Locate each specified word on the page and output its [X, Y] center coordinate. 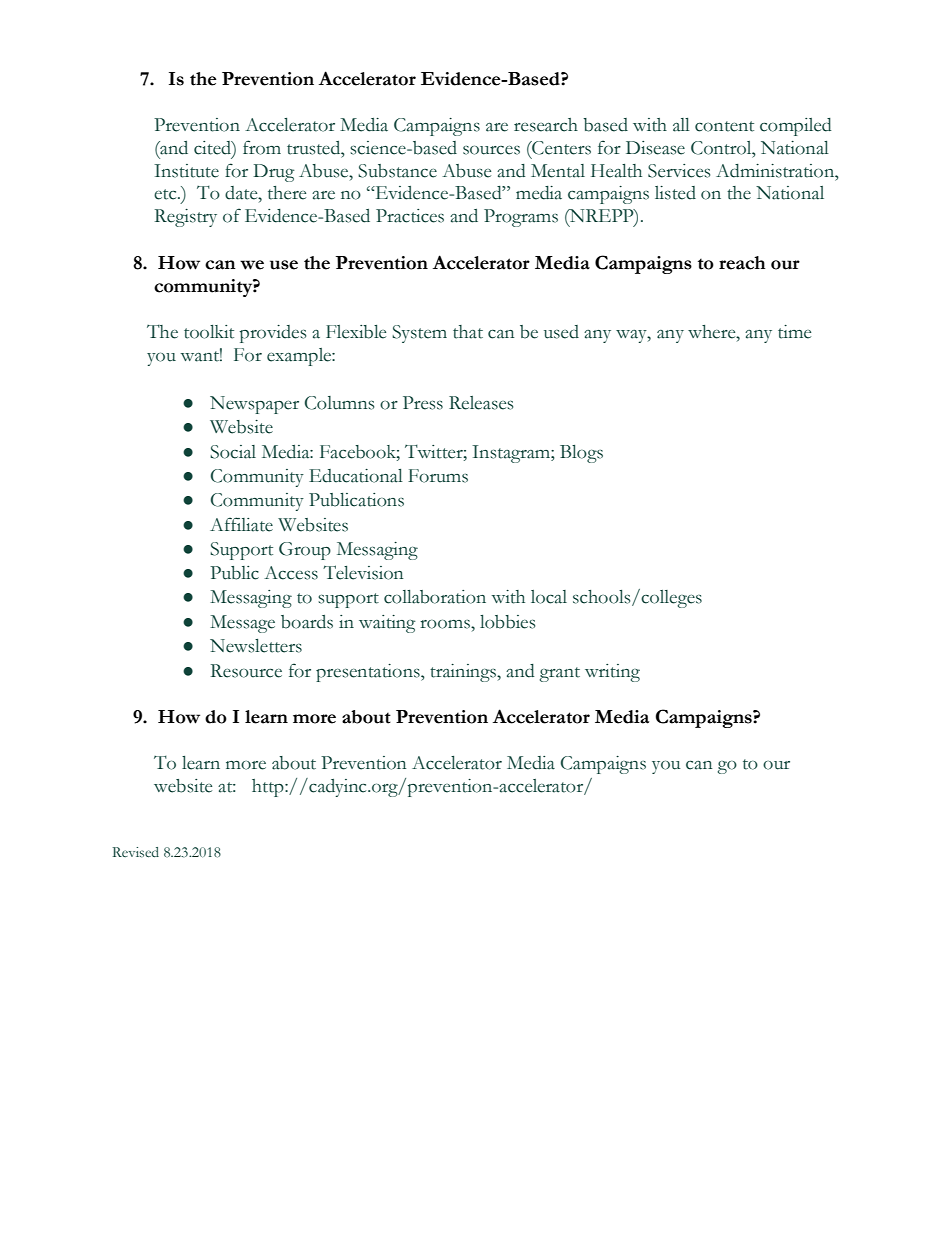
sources [491, 150]
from [262, 147]
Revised [136, 852]
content [724, 126]
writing [612, 673]
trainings [464, 673]
